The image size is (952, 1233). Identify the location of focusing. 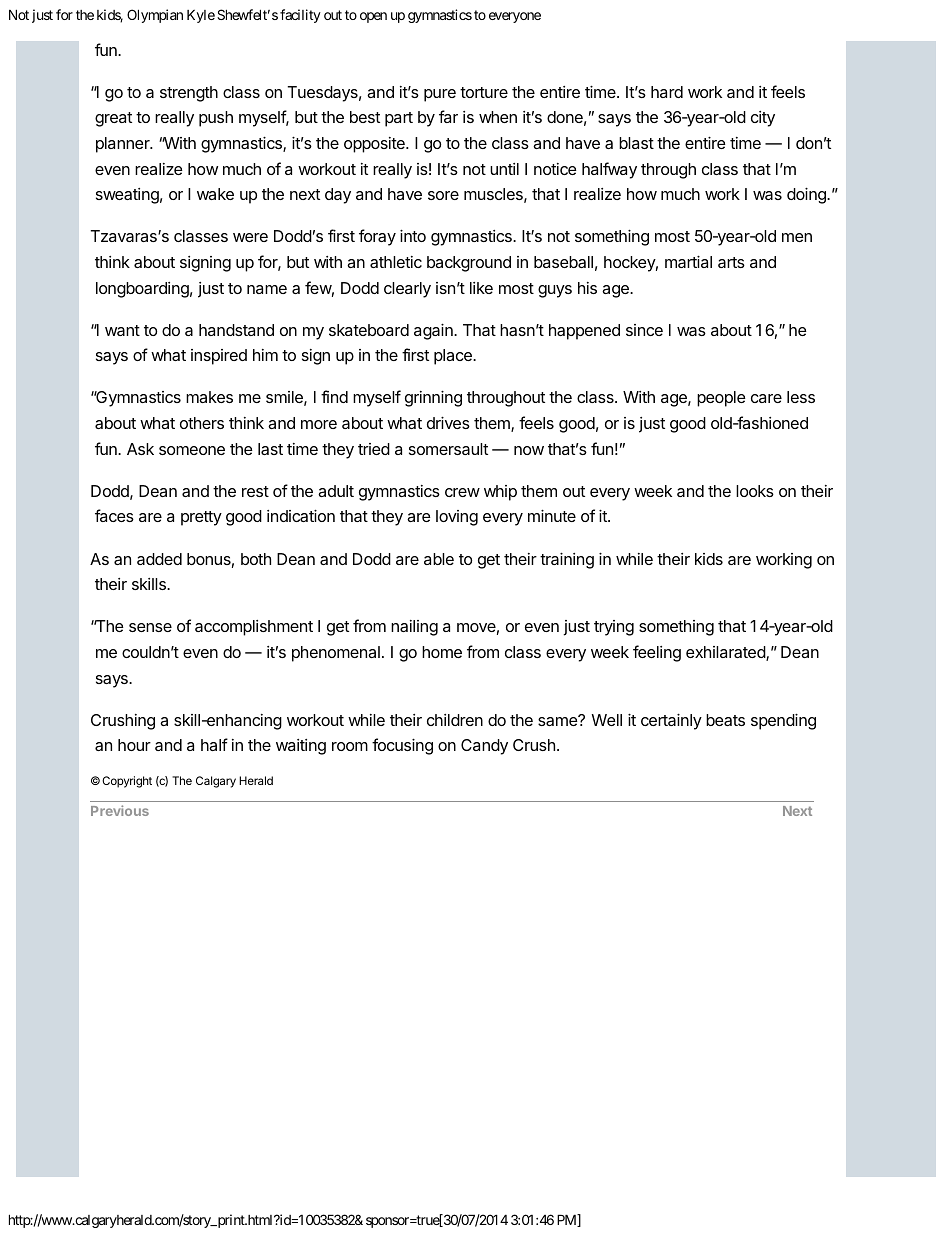
(402, 746).
